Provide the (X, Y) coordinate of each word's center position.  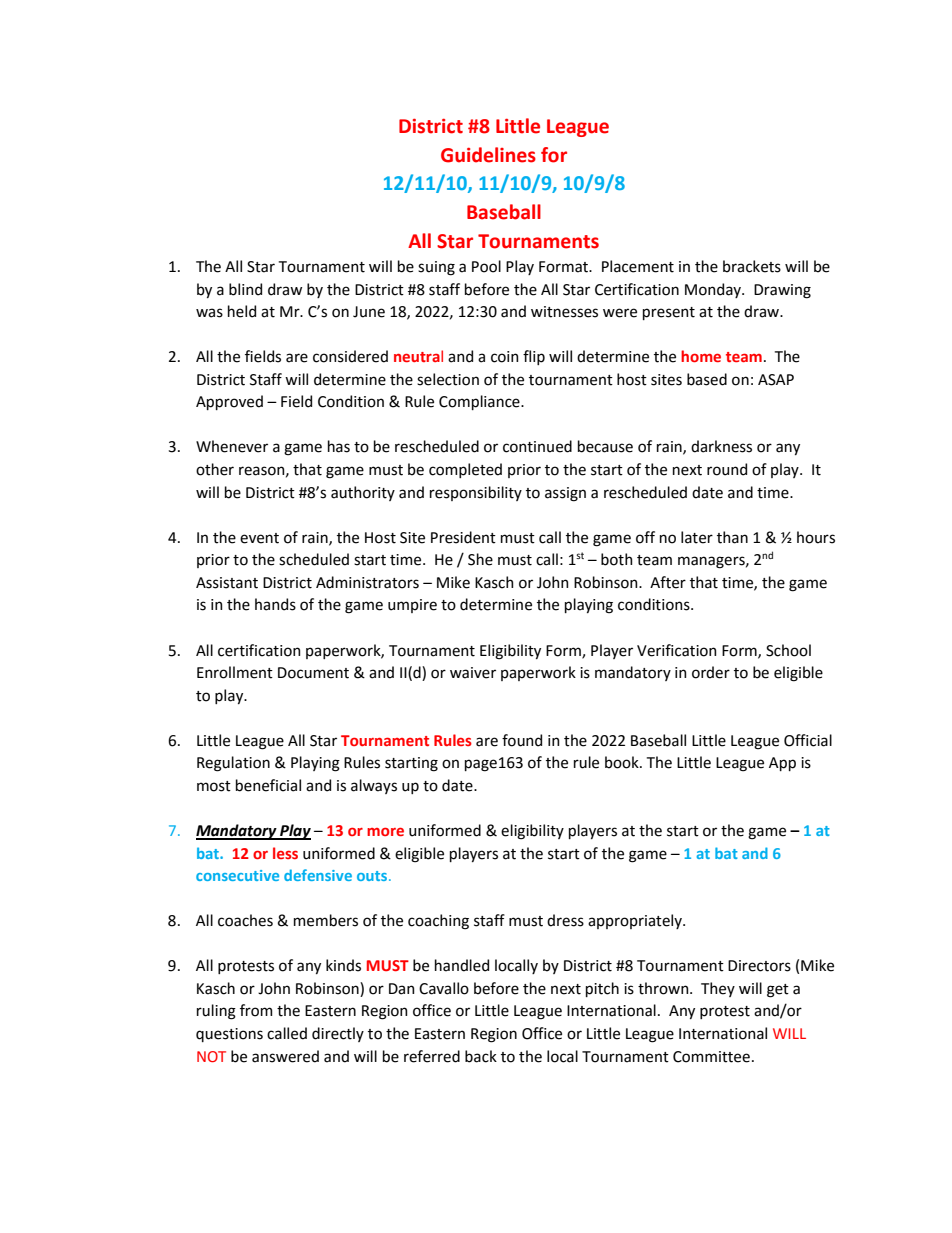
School (788, 650)
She (480, 559)
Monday (714, 290)
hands (275, 604)
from (256, 1010)
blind (245, 289)
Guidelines (488, 155)
